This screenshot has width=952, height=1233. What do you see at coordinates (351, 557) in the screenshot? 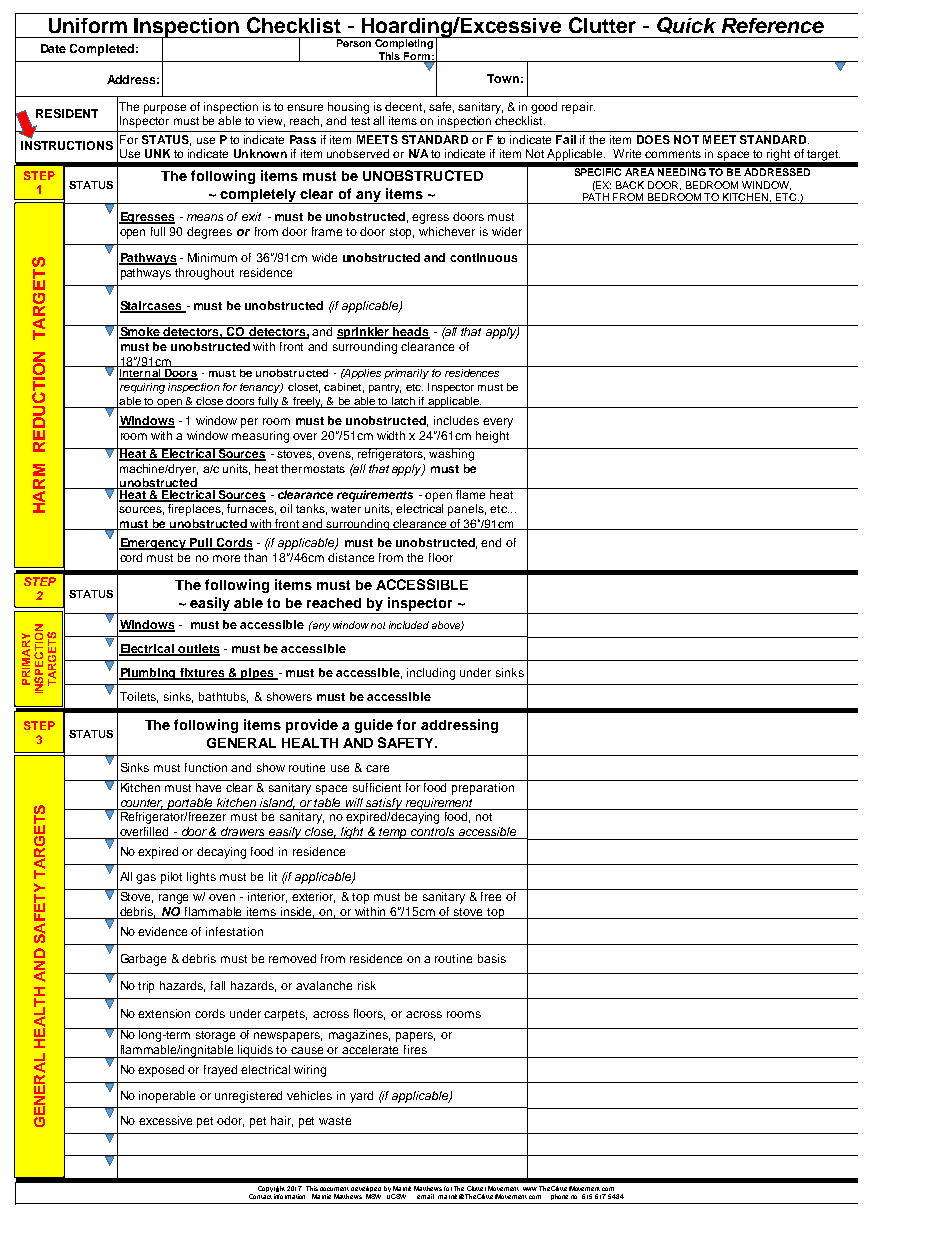
I see `distance` at bounding box center [351, 557].
